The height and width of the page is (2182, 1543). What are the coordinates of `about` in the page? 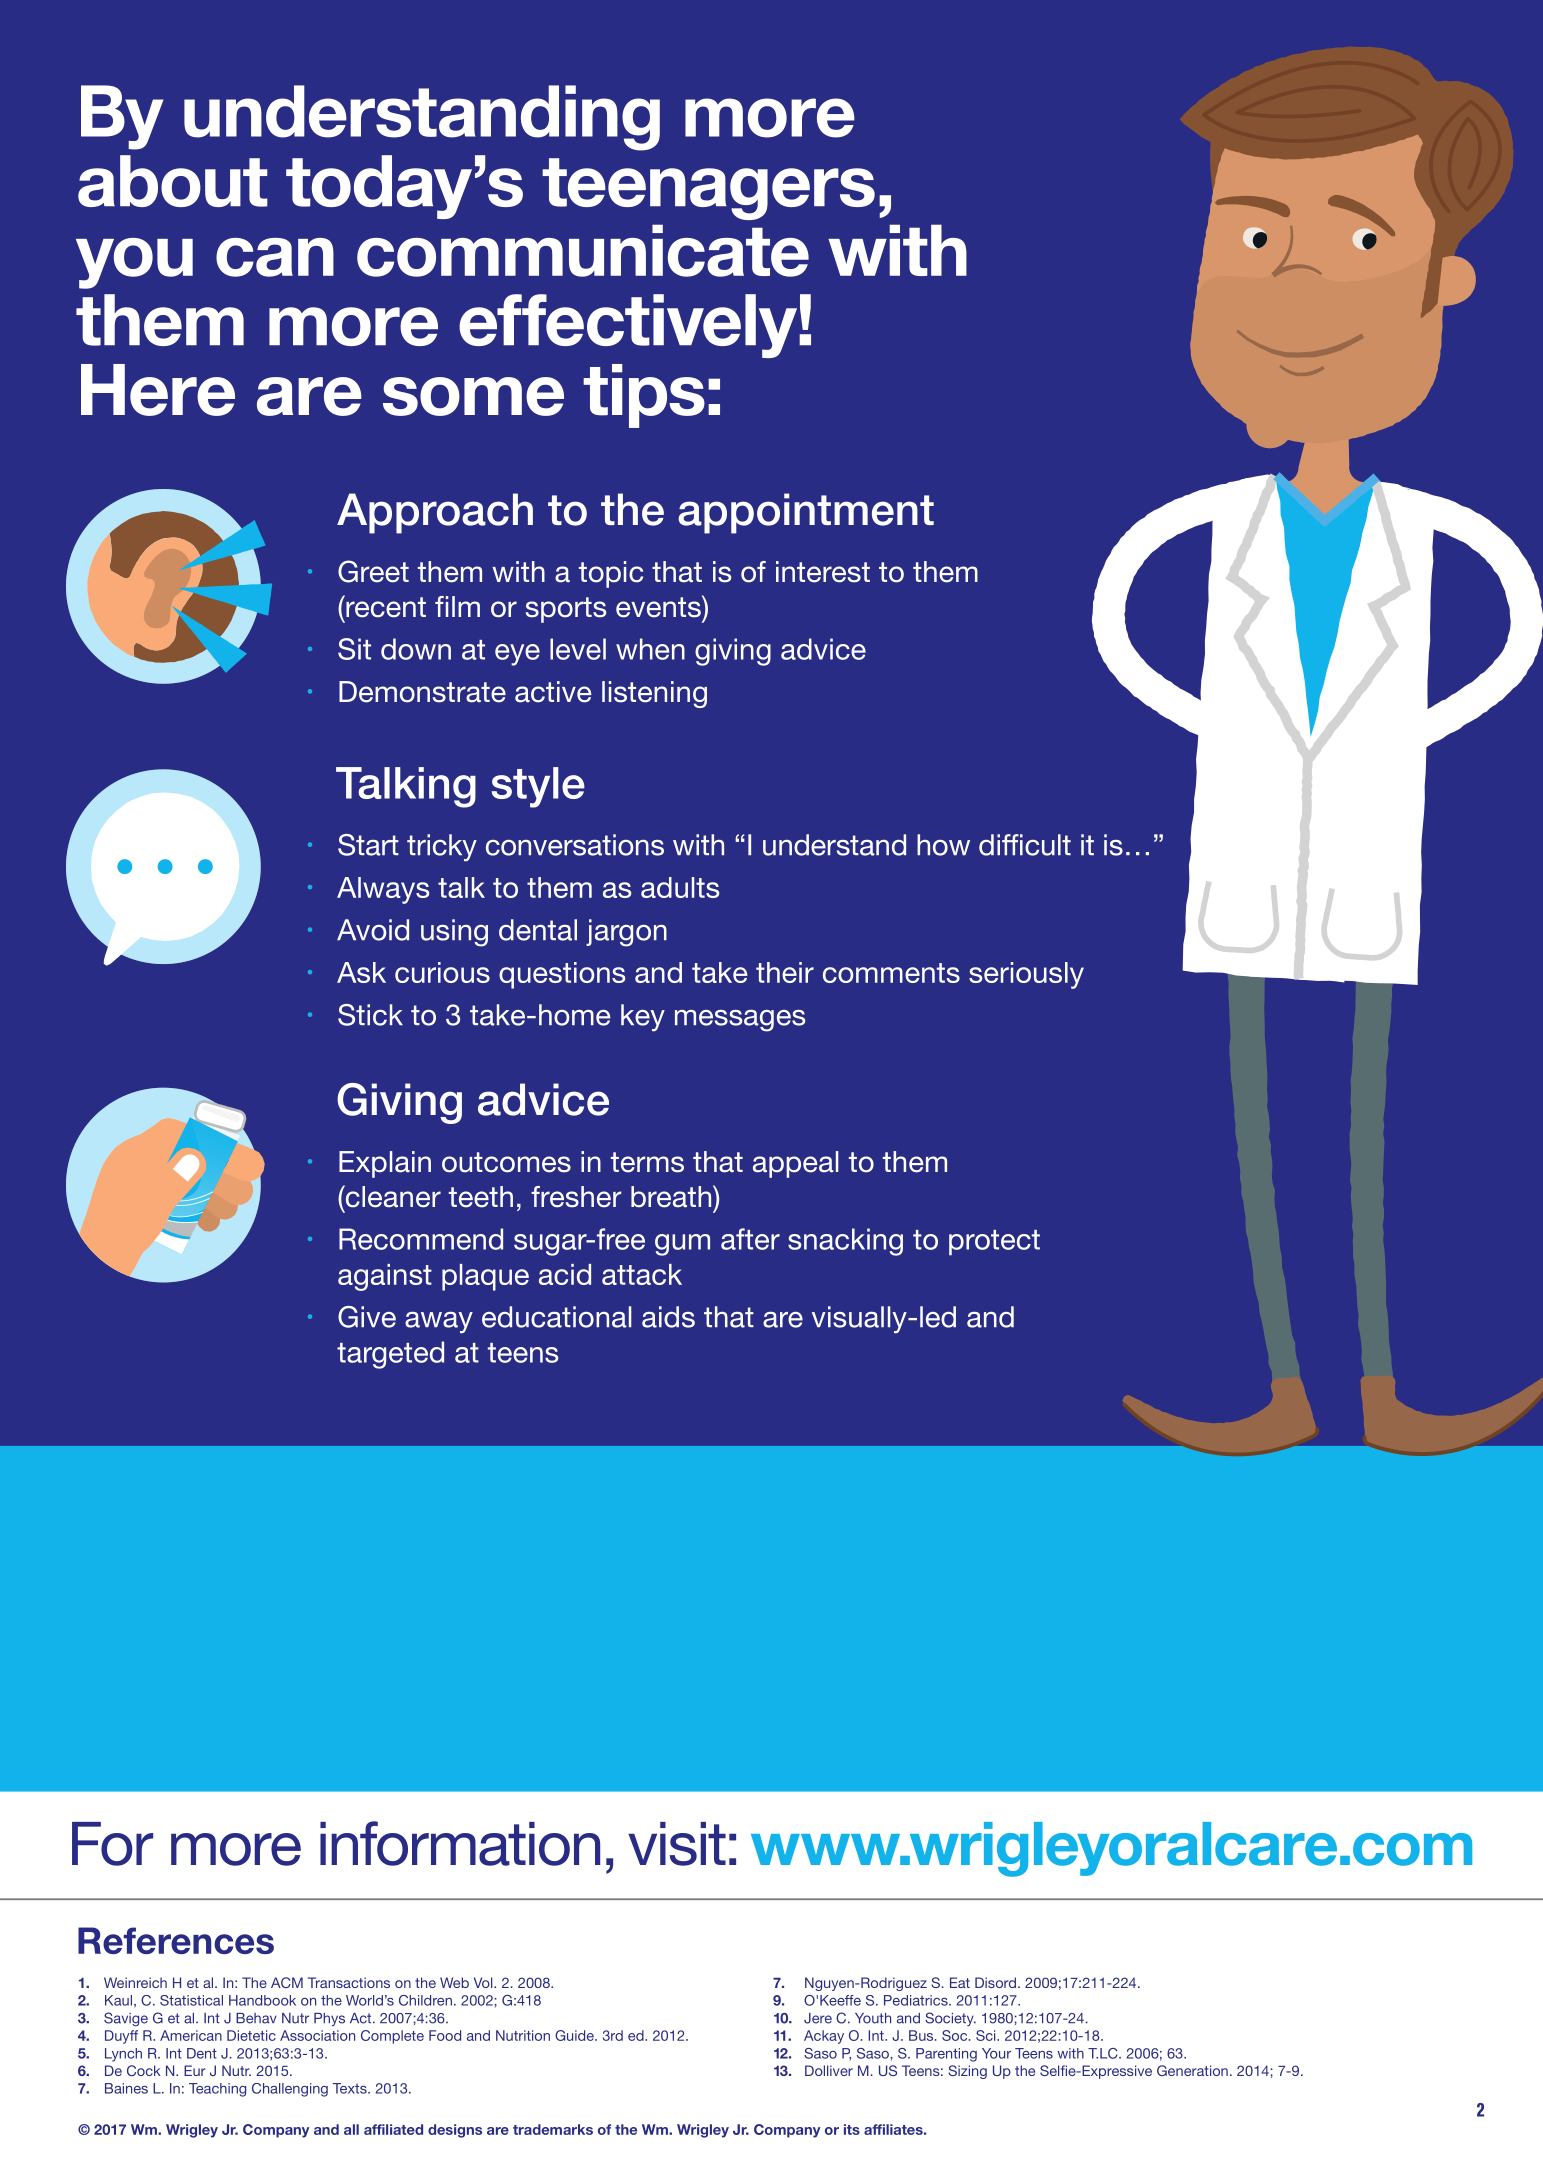 It's located at (173, 181).
